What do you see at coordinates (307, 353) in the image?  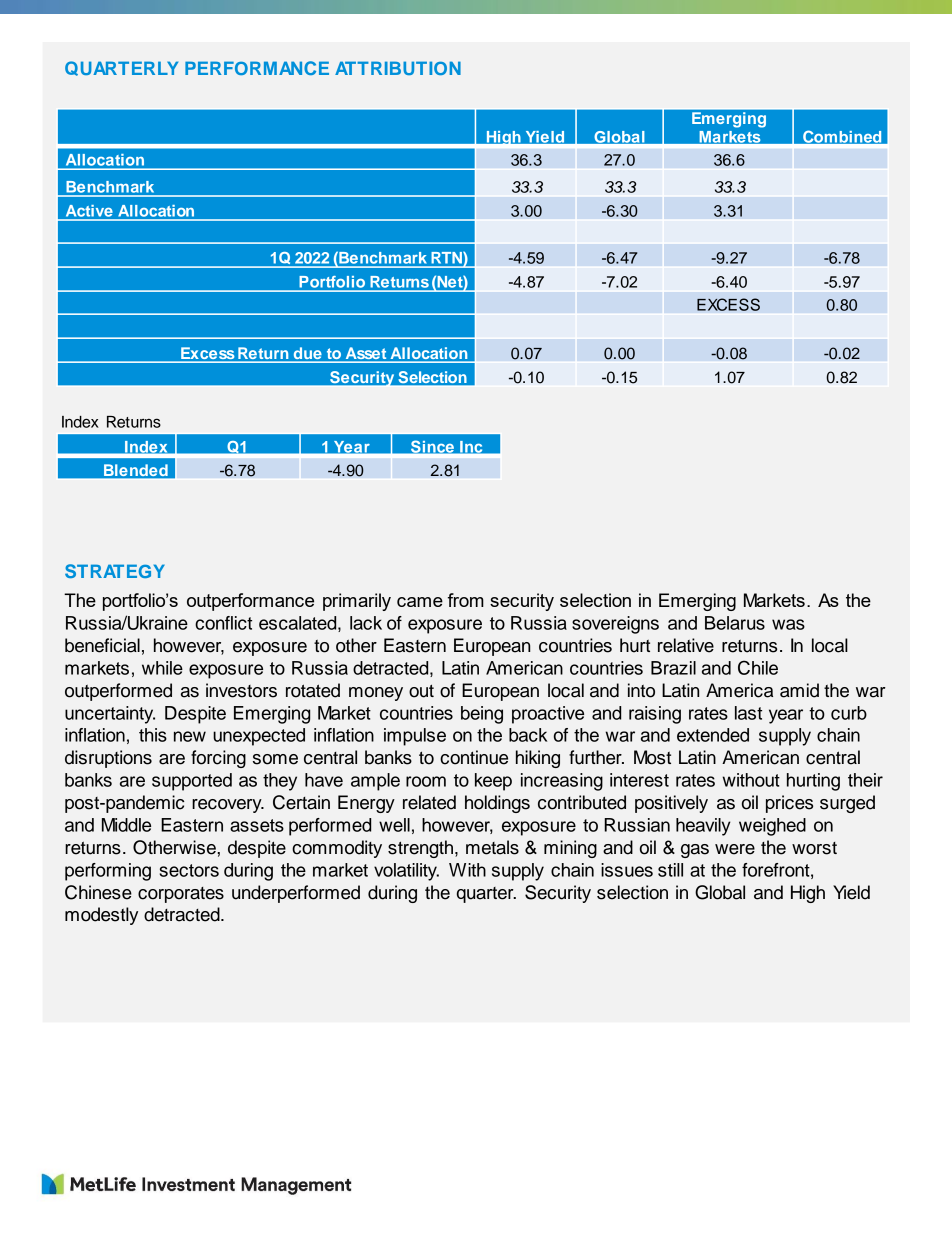 I see `due` at bounding box center [307, 353].
